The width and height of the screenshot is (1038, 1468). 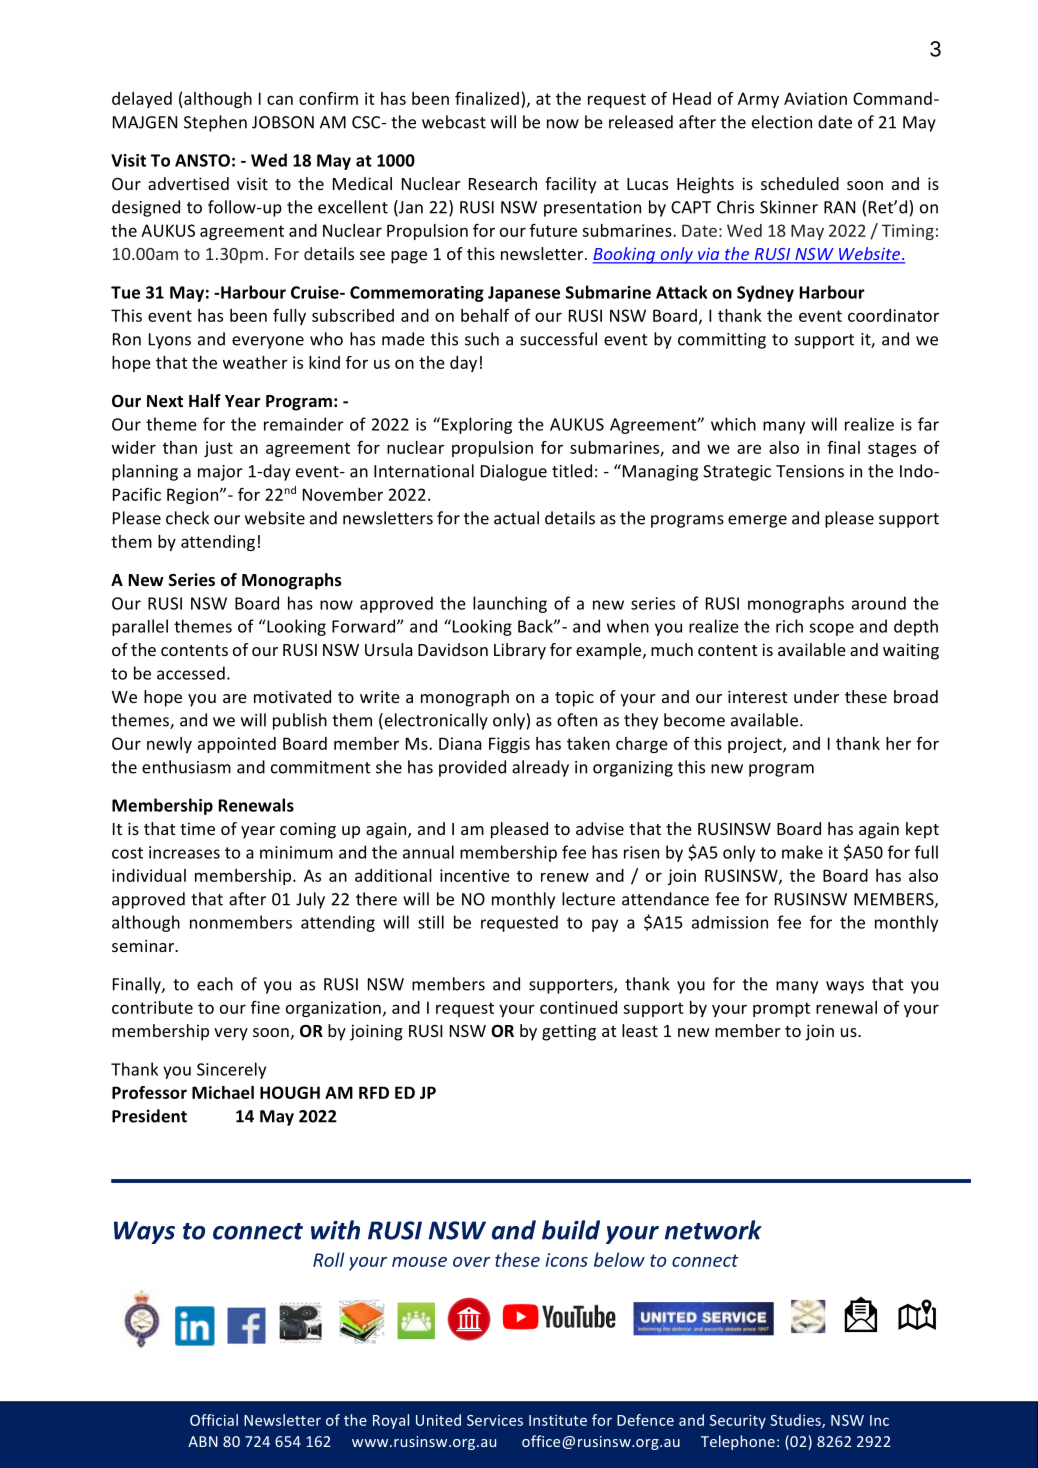 I want to click on Official, so click(x=214, y=1420).
